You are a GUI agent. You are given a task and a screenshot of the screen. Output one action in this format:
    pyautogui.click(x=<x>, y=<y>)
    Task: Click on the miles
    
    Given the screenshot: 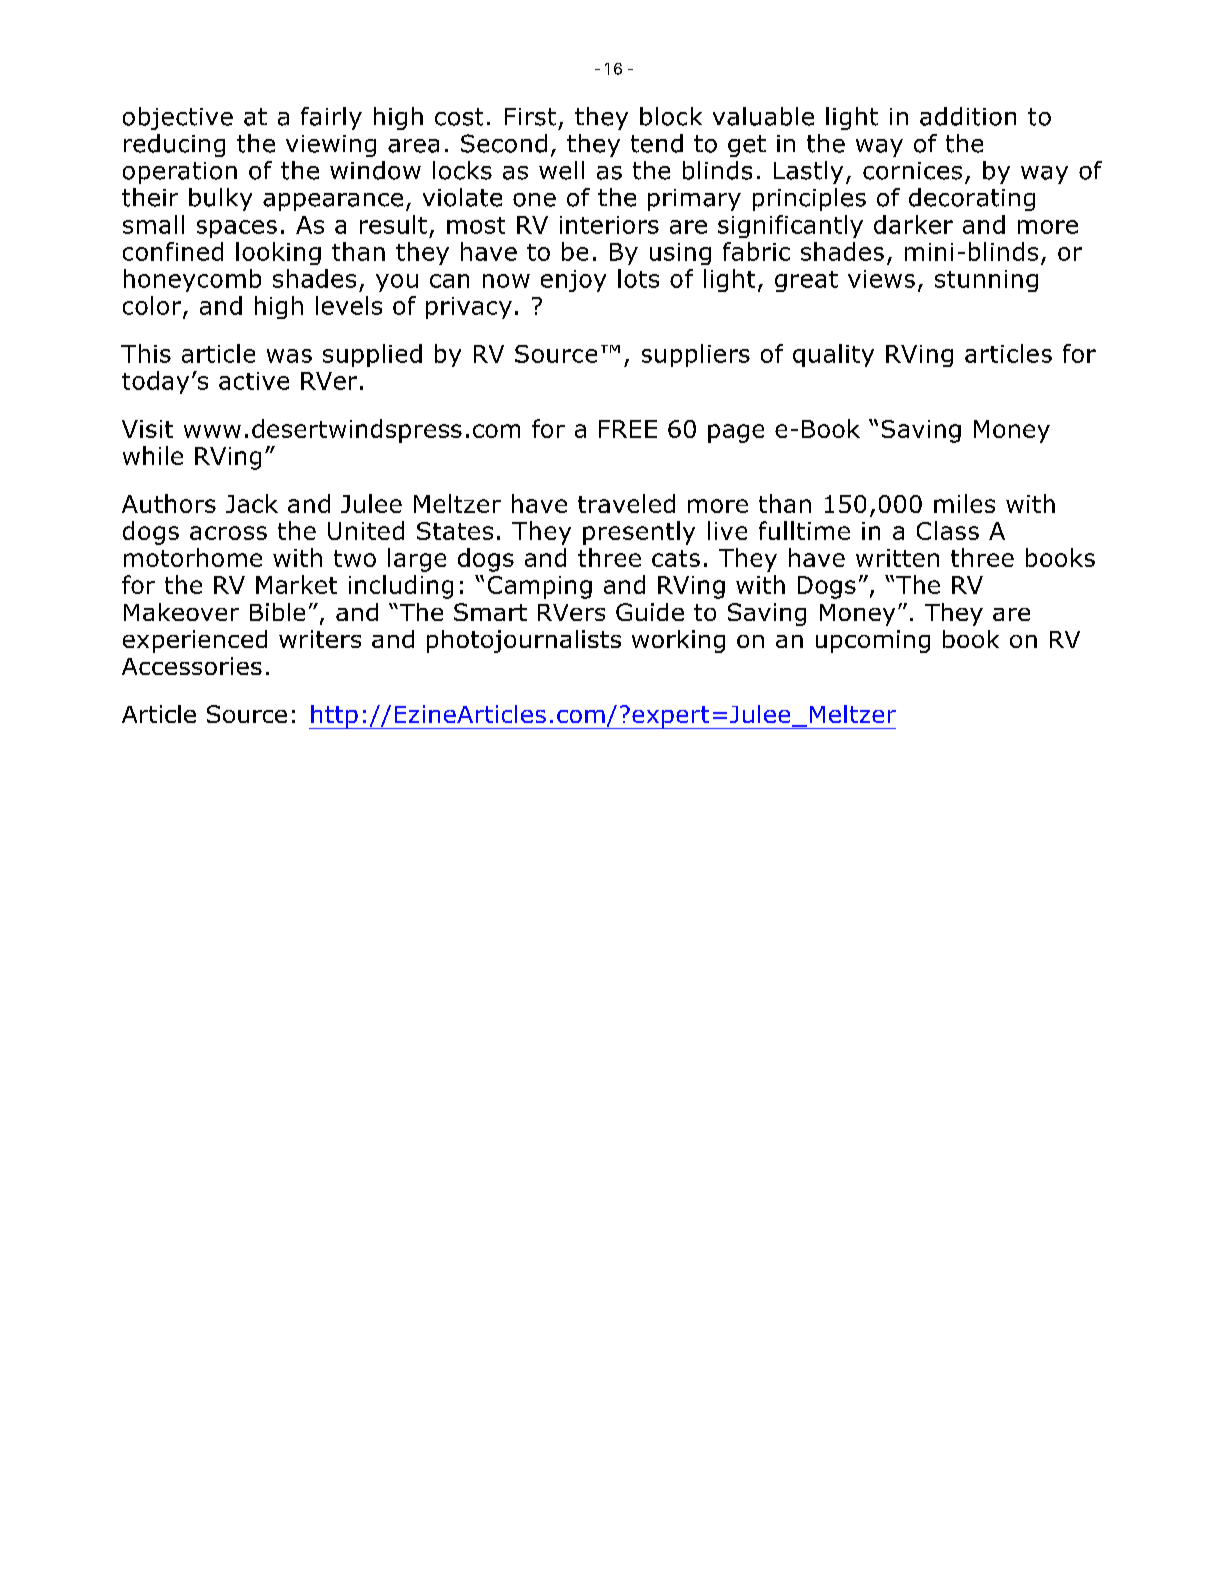 What is the action you would take?
    pyautogui.click(x=964, y=503)
